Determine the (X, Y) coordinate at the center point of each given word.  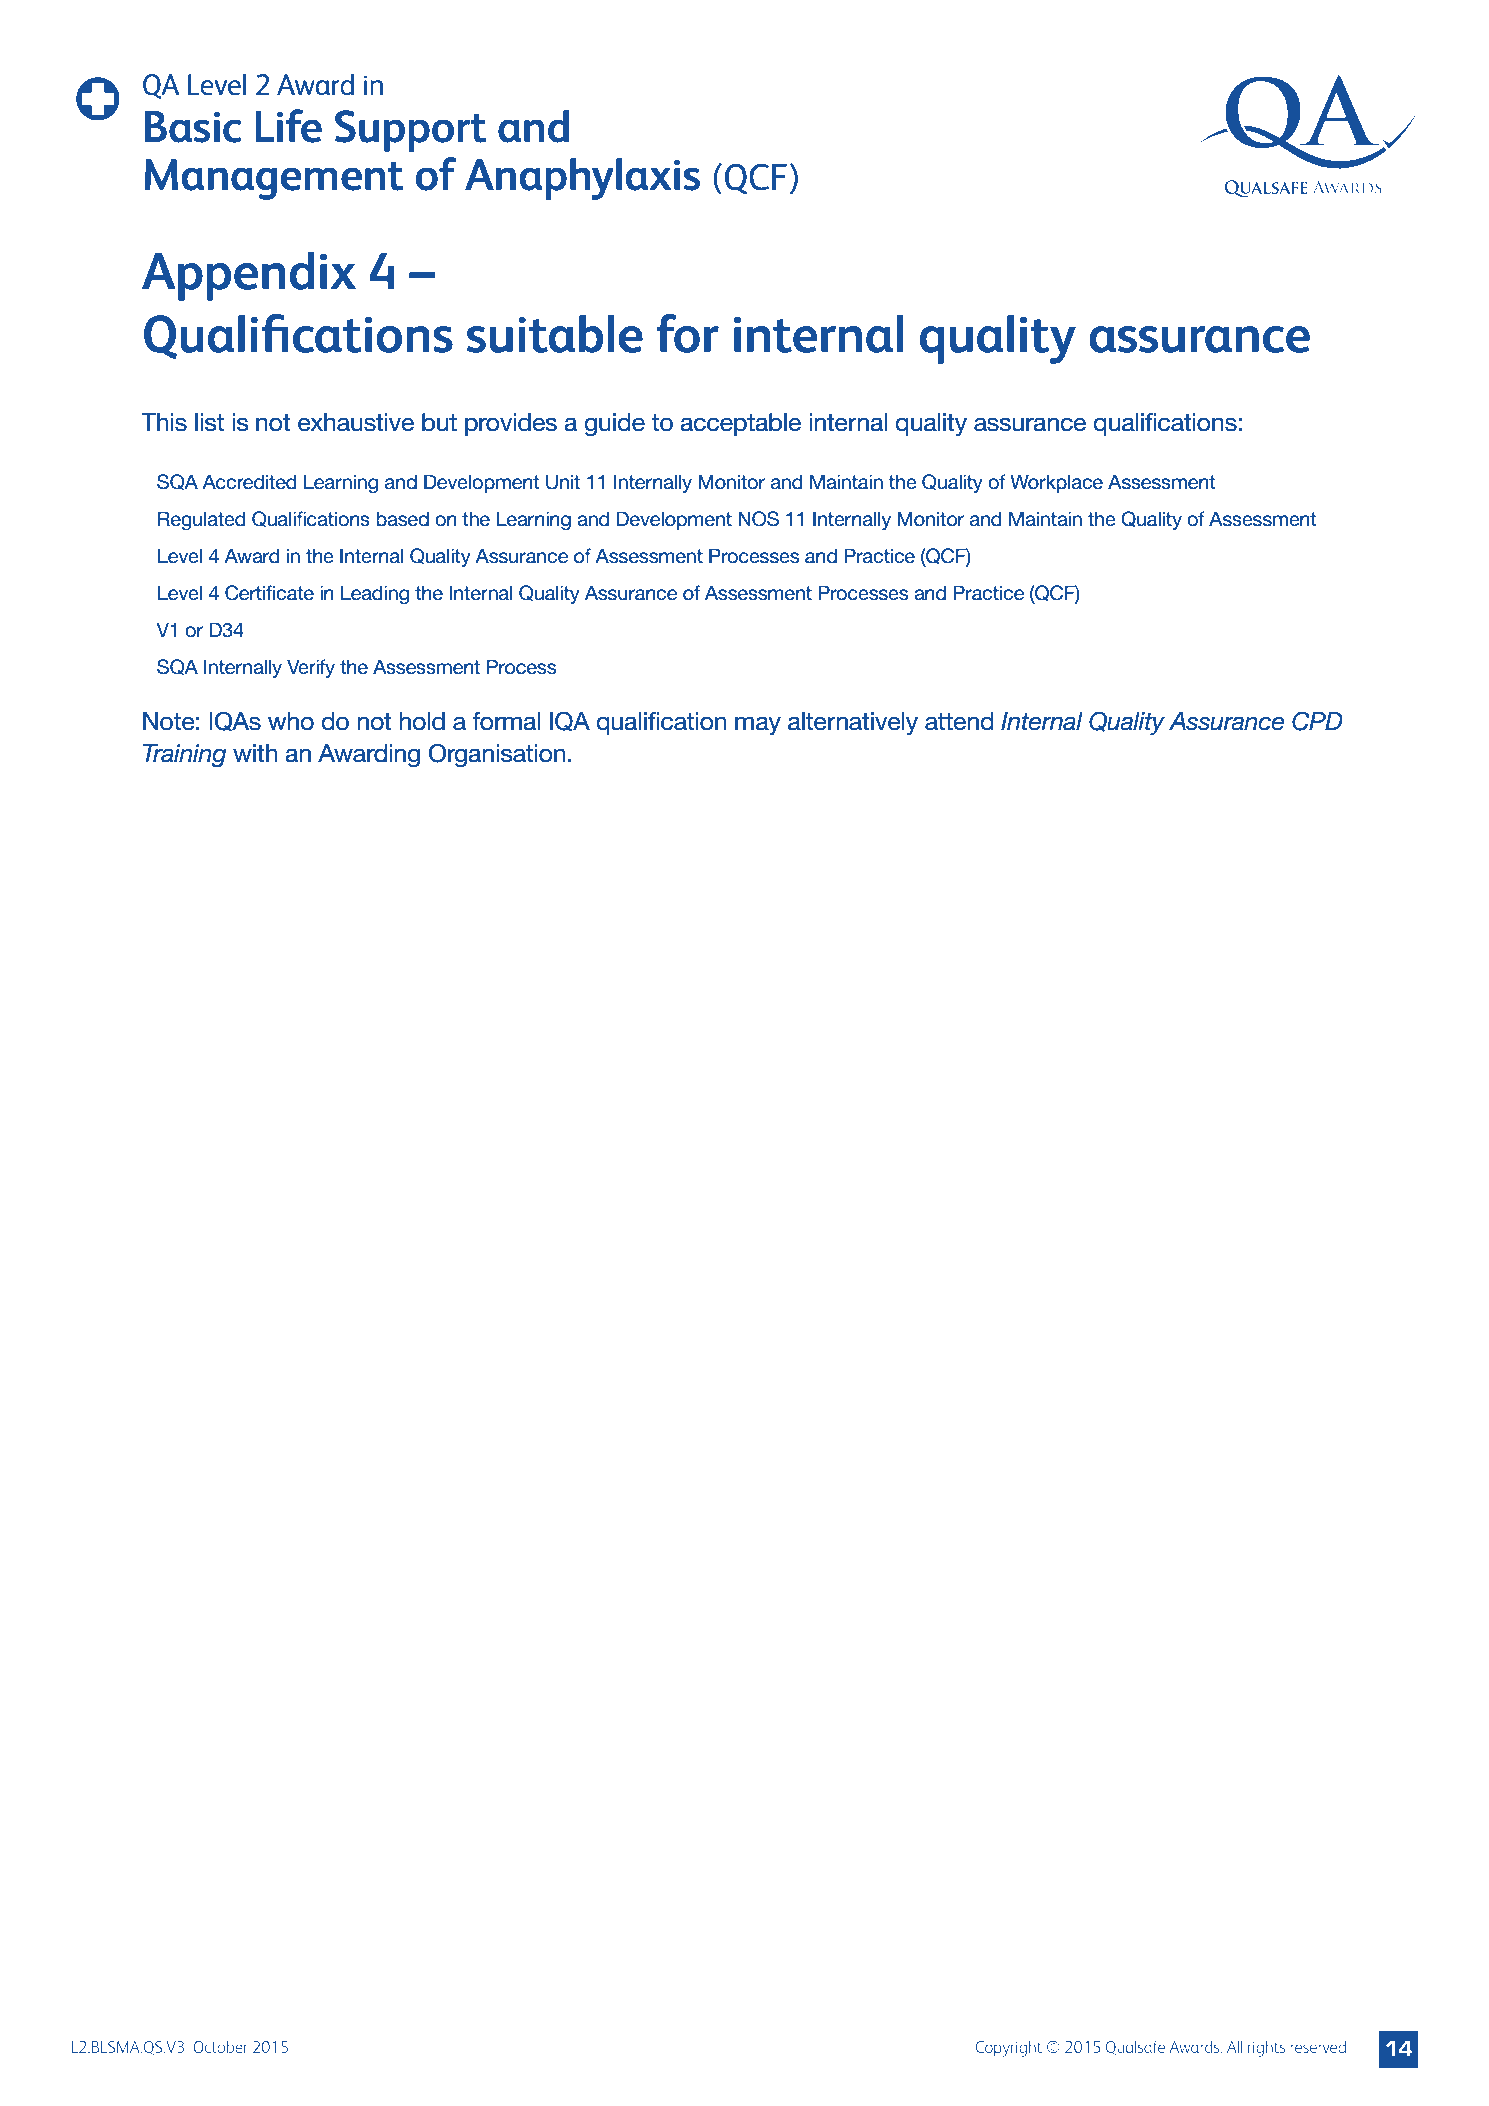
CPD (1317, 721)
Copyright (1008, 2049)
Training (184, 756)
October (220, 2047)
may (758, 725)
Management (274, 179)
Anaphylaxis (582, 179)
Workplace (1057, 483)
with (255, 753)
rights (1267, 2049)
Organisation (497, 755)
